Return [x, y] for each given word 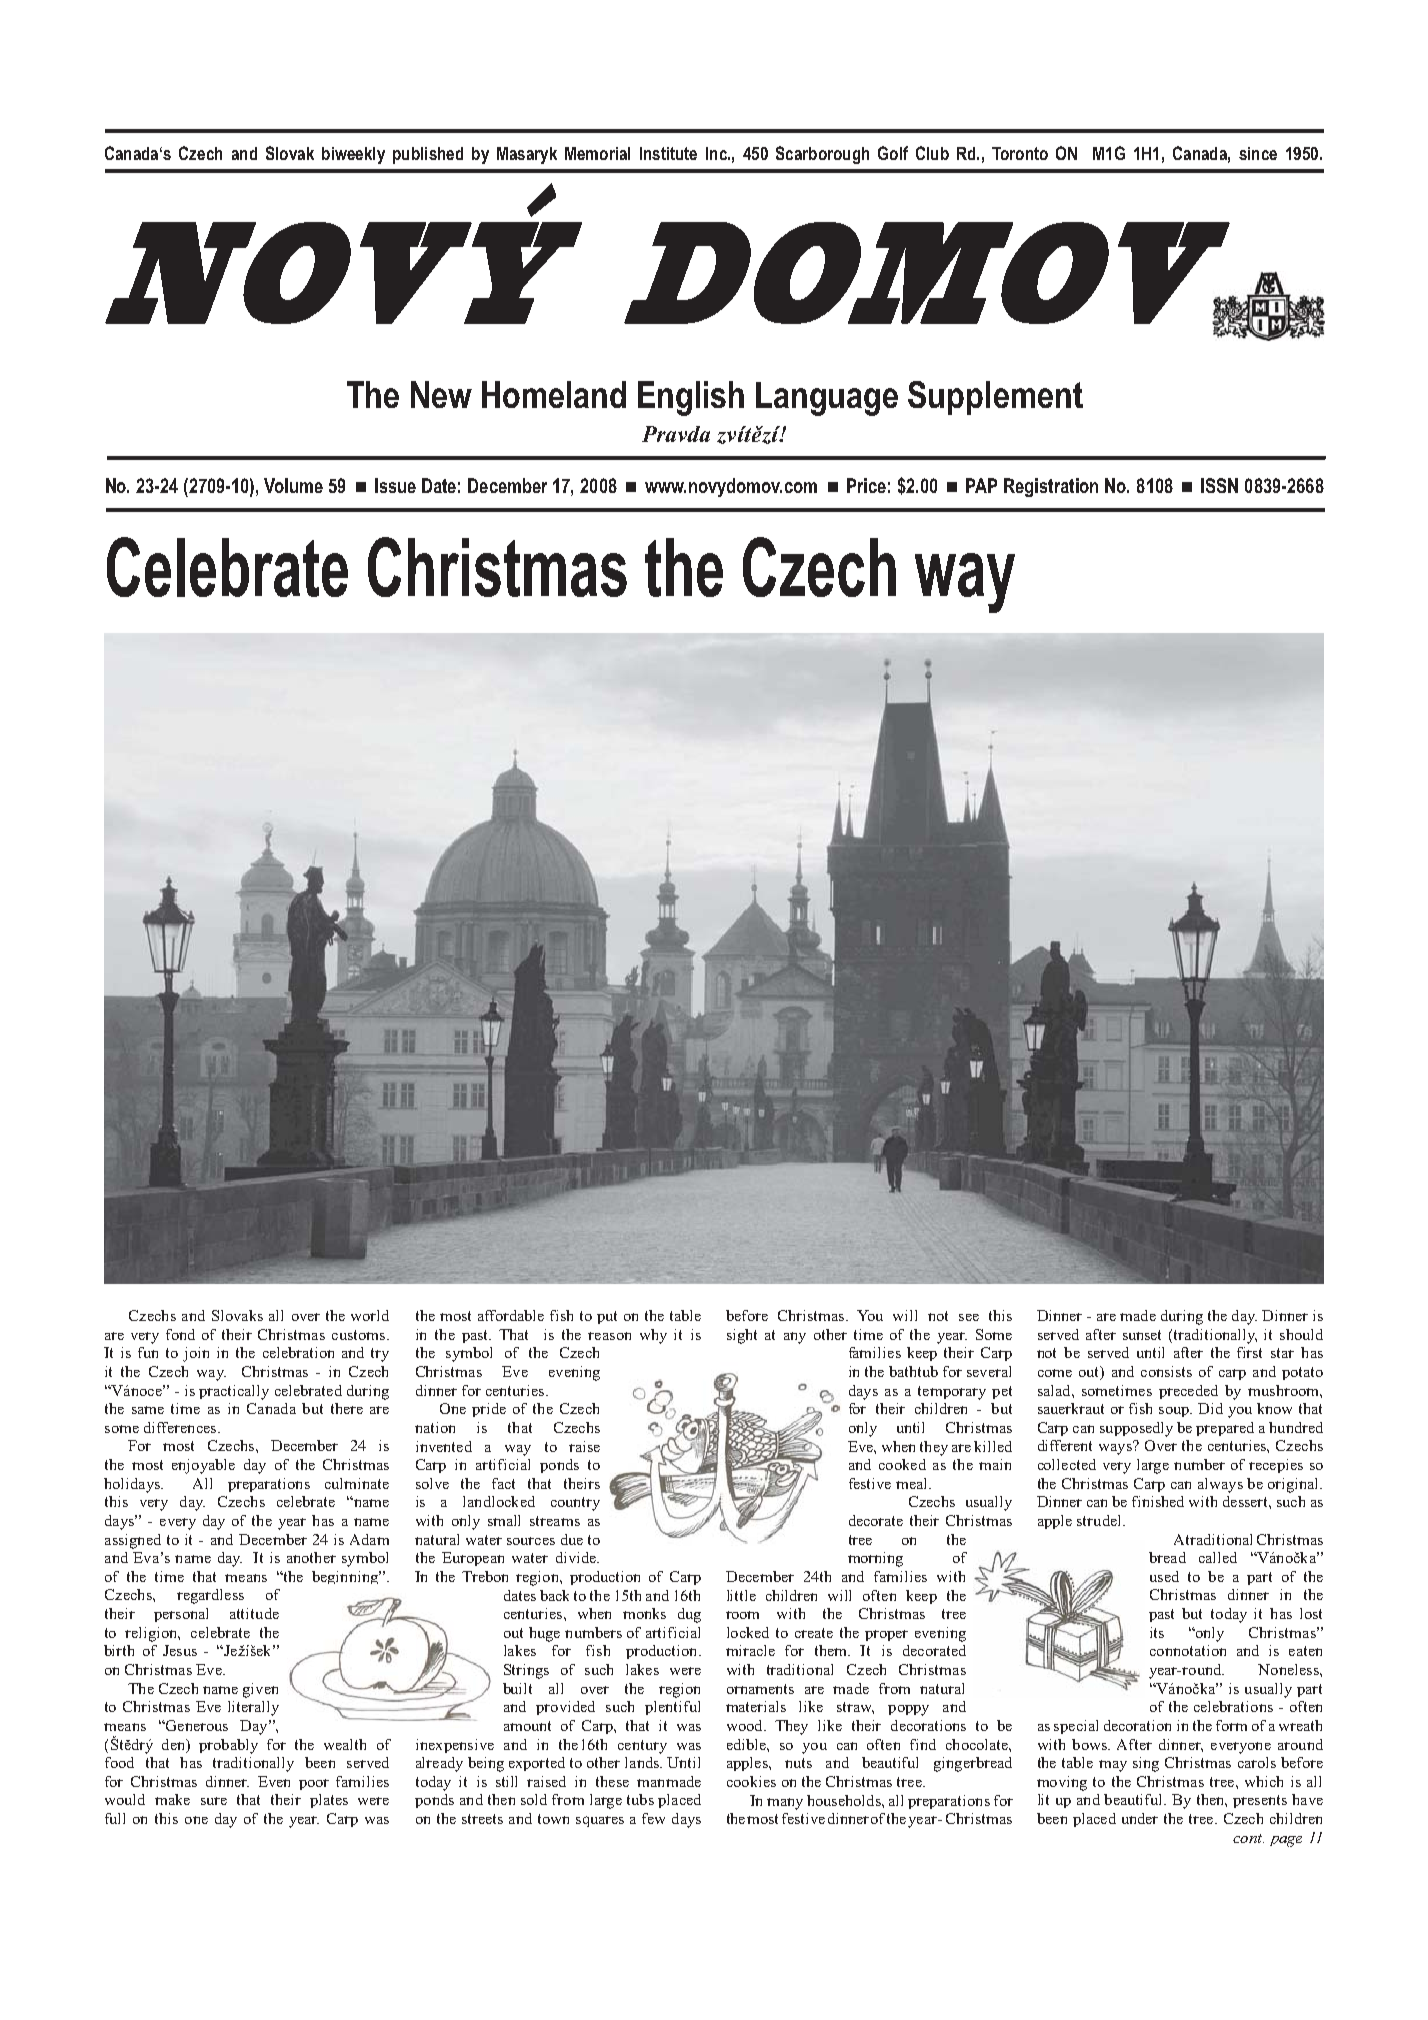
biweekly [353, 155]
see [969, 1317]
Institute [668, 153]
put [607, 1317]
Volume [293, 485]
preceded [1188, 1392]
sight [742, 1336]
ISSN [1219, 485]
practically [234, 1392]
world [370, 1315]
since [1258, 153]
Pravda [676, 434]
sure [214, 1801]
